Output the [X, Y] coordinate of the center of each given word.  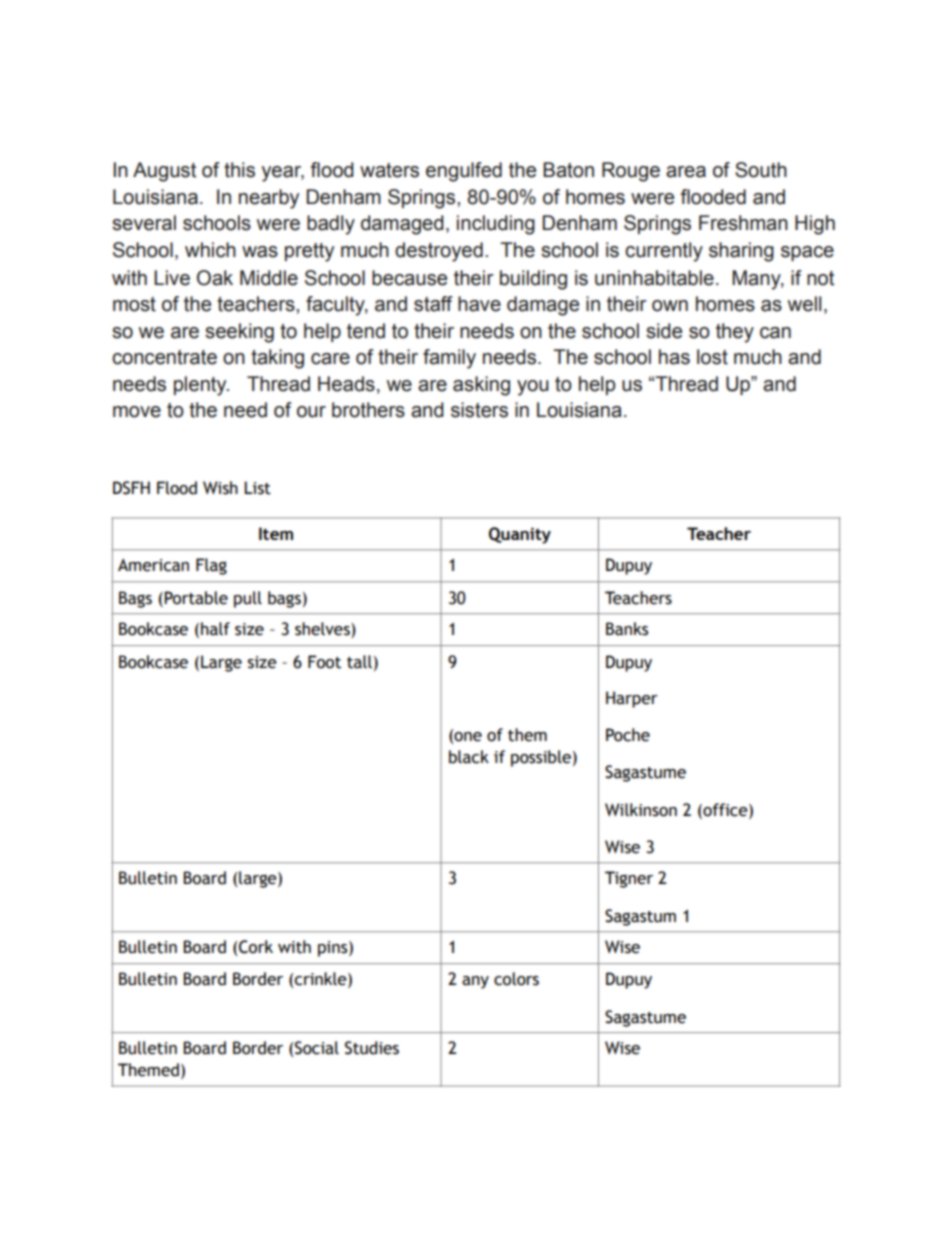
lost [712, 357]
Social [317, 1048]
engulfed [464, 172]
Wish [220, 488]
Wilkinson [641, 810]
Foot [324, 662]
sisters [479, 410]
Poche [628, 735]
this [239, 170]
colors [516, 979]
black [469, 757]
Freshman [743, 223]
